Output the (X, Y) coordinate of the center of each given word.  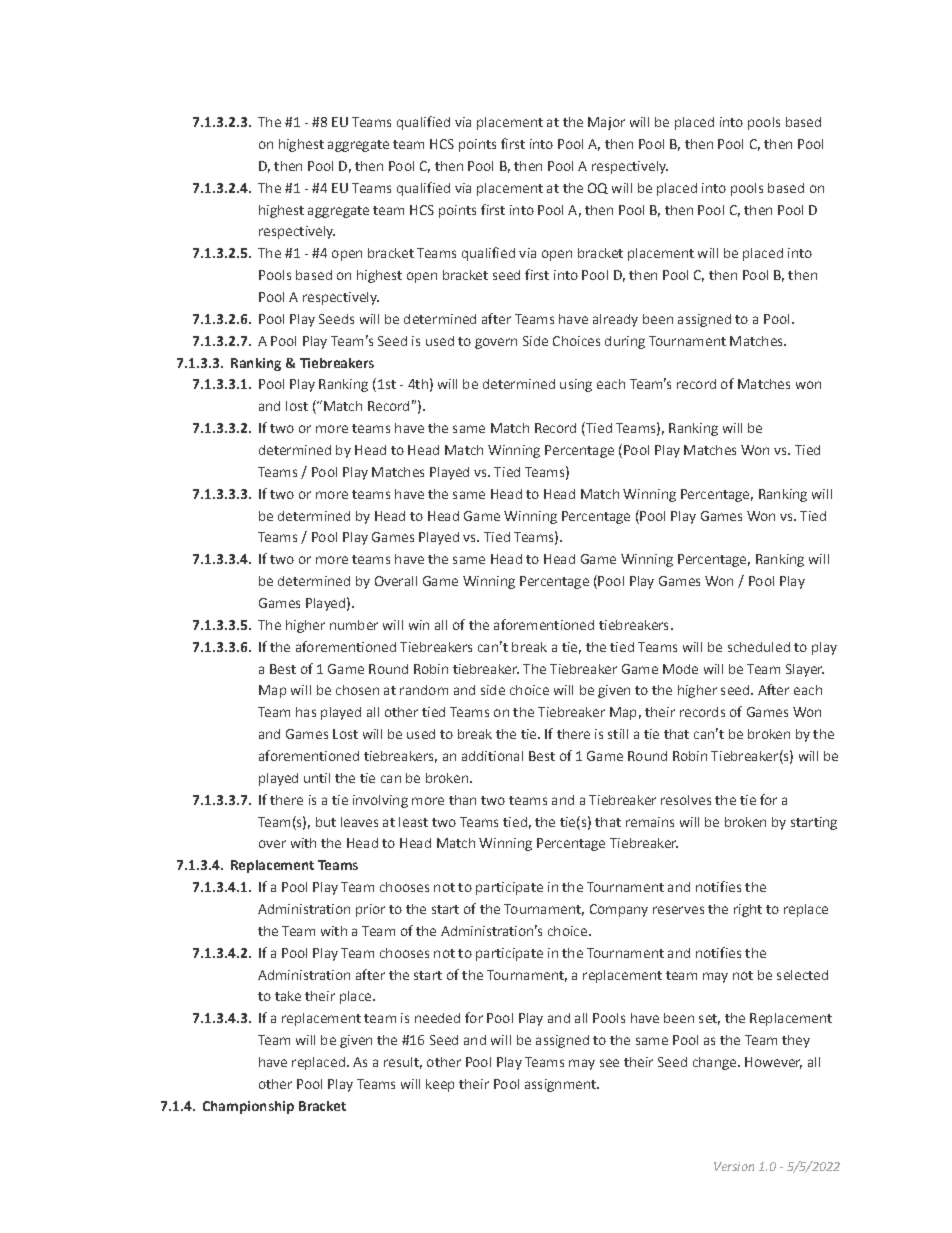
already (615, 320)
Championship (248, 1107)
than (462, 800)
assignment (561, 1085)
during (625, 342)
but (326, 822)
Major (606, 123)
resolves (686, 800)
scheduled (759, 647)
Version (734, 1166)
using (576, 385)
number (354, 625)
